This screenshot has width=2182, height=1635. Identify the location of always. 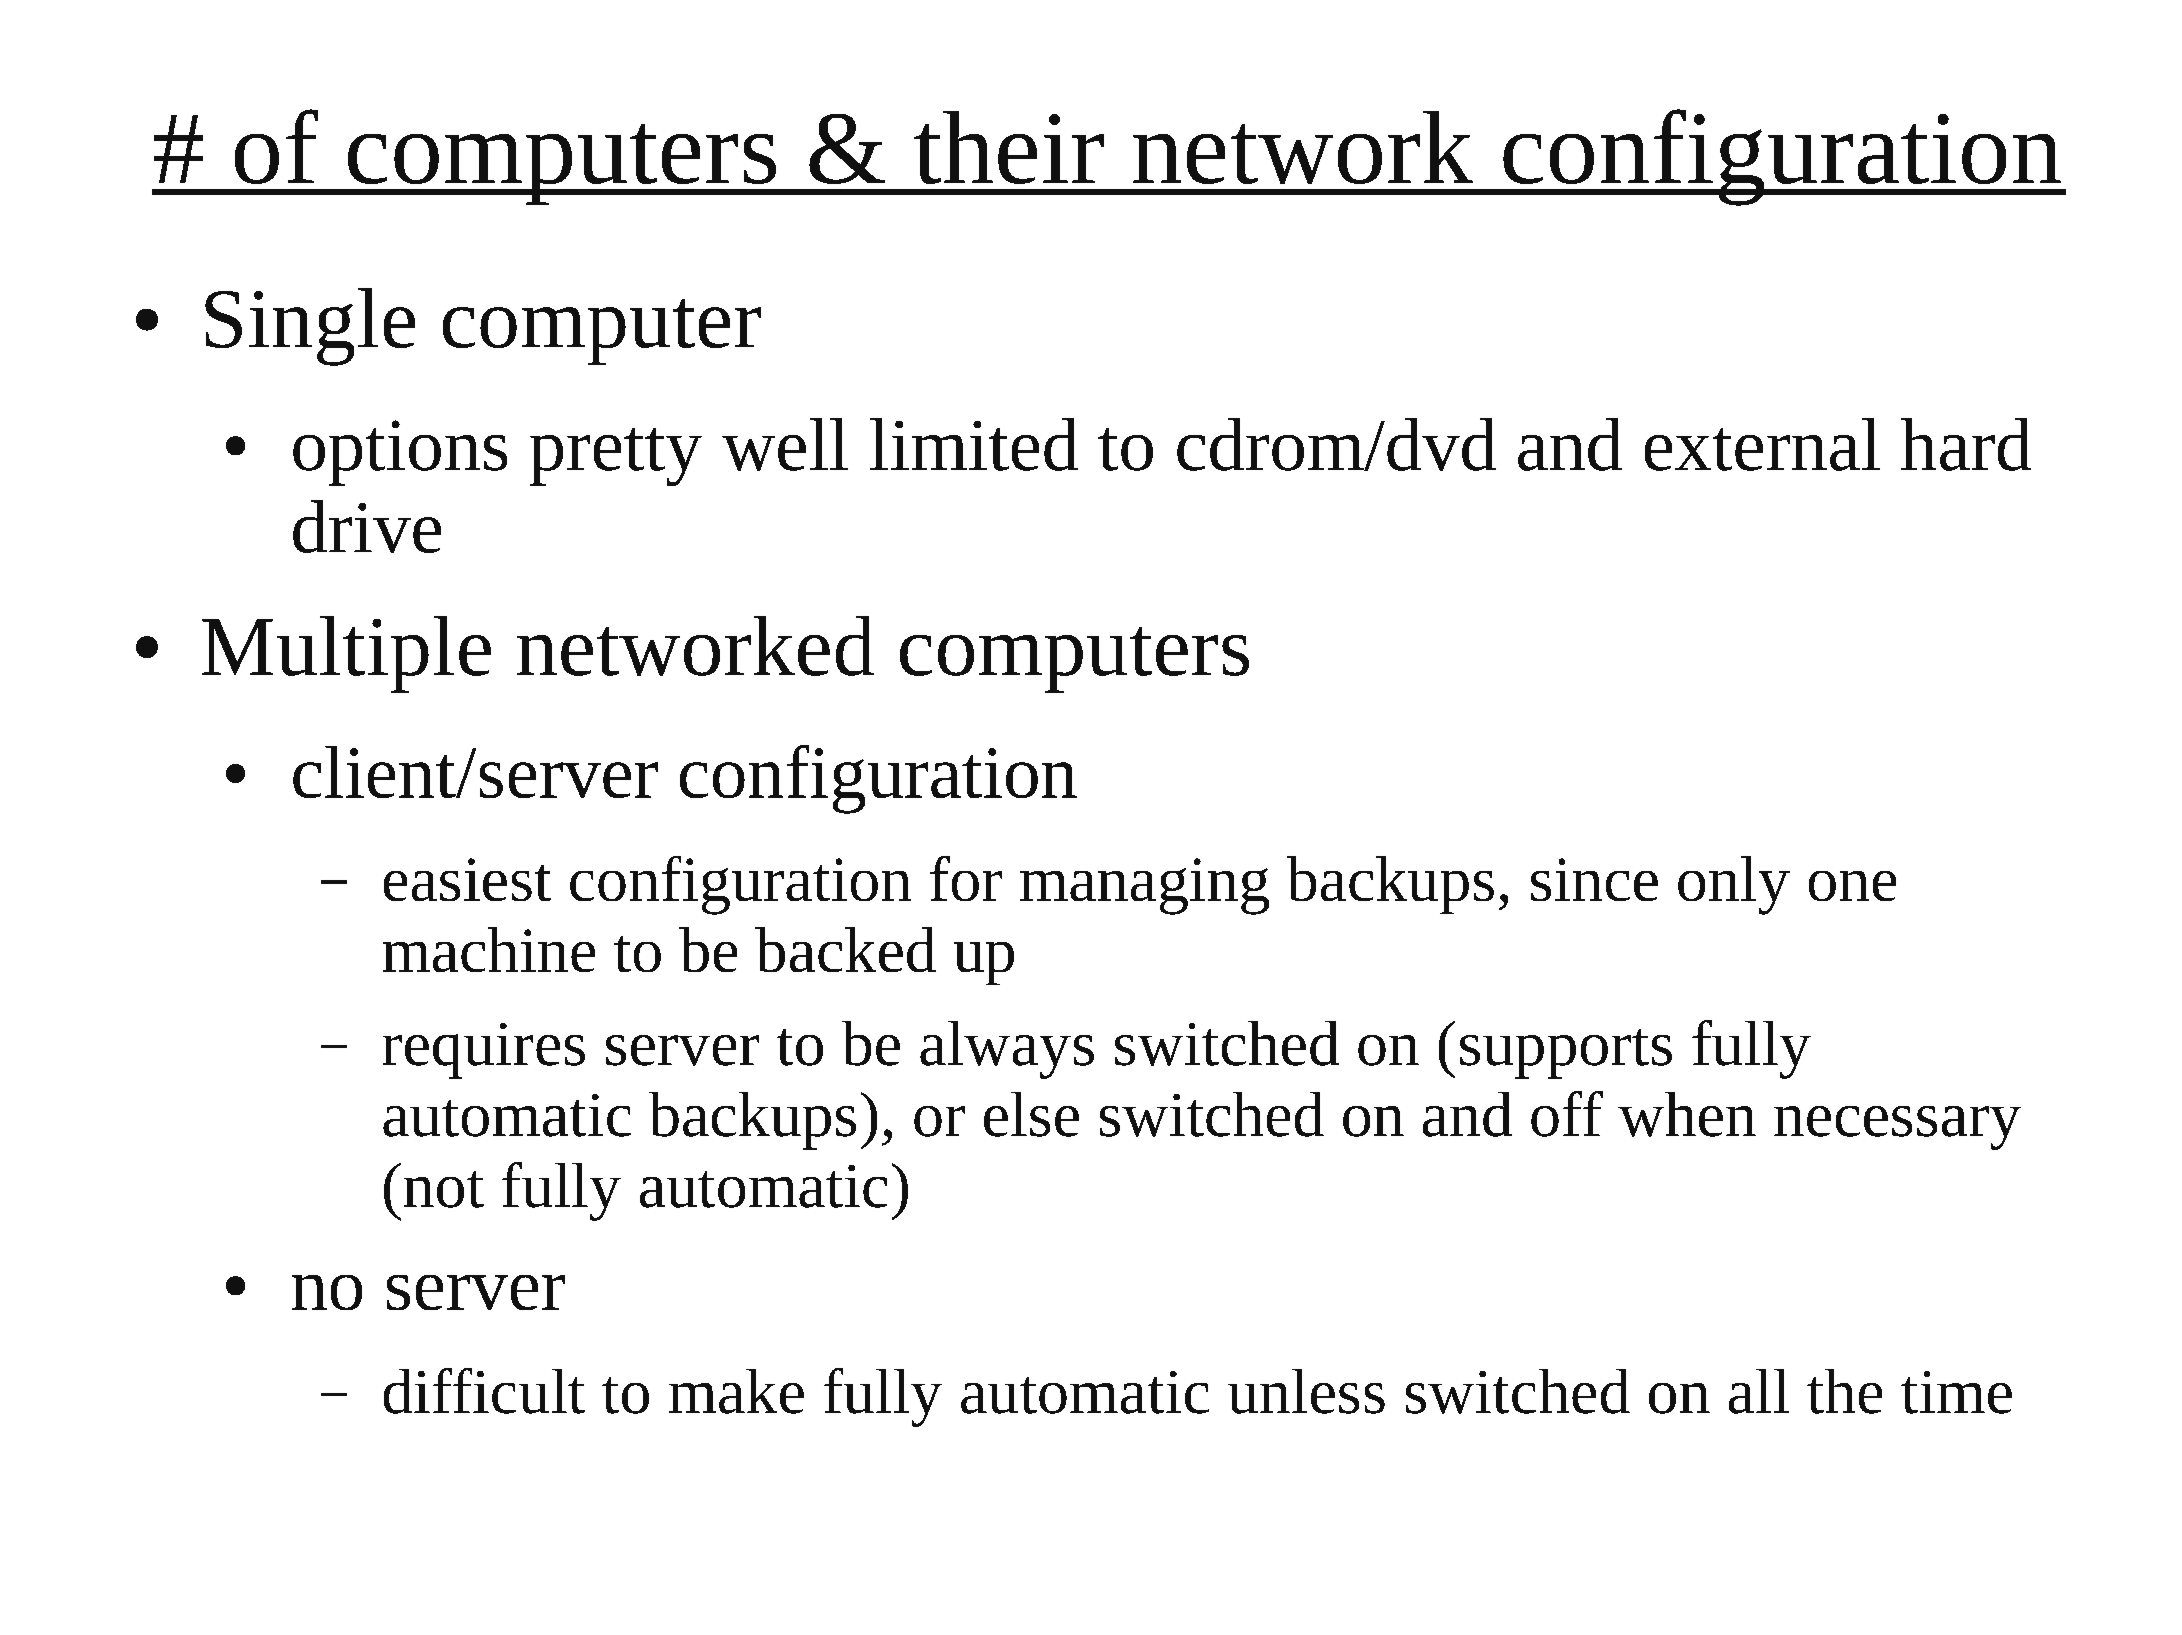
(1007, 1050).
